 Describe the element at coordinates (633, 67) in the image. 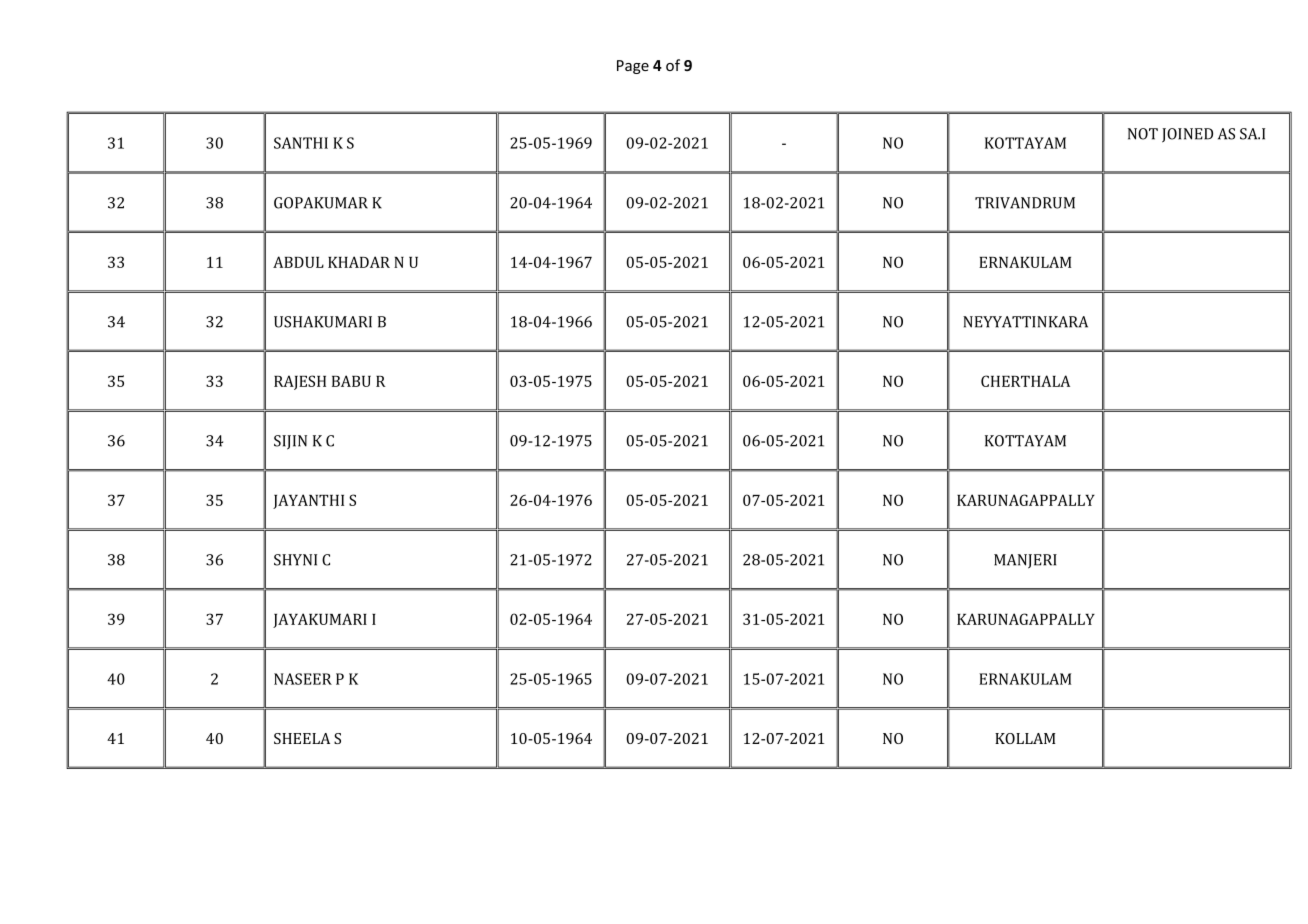

I see `Page` at that location.
